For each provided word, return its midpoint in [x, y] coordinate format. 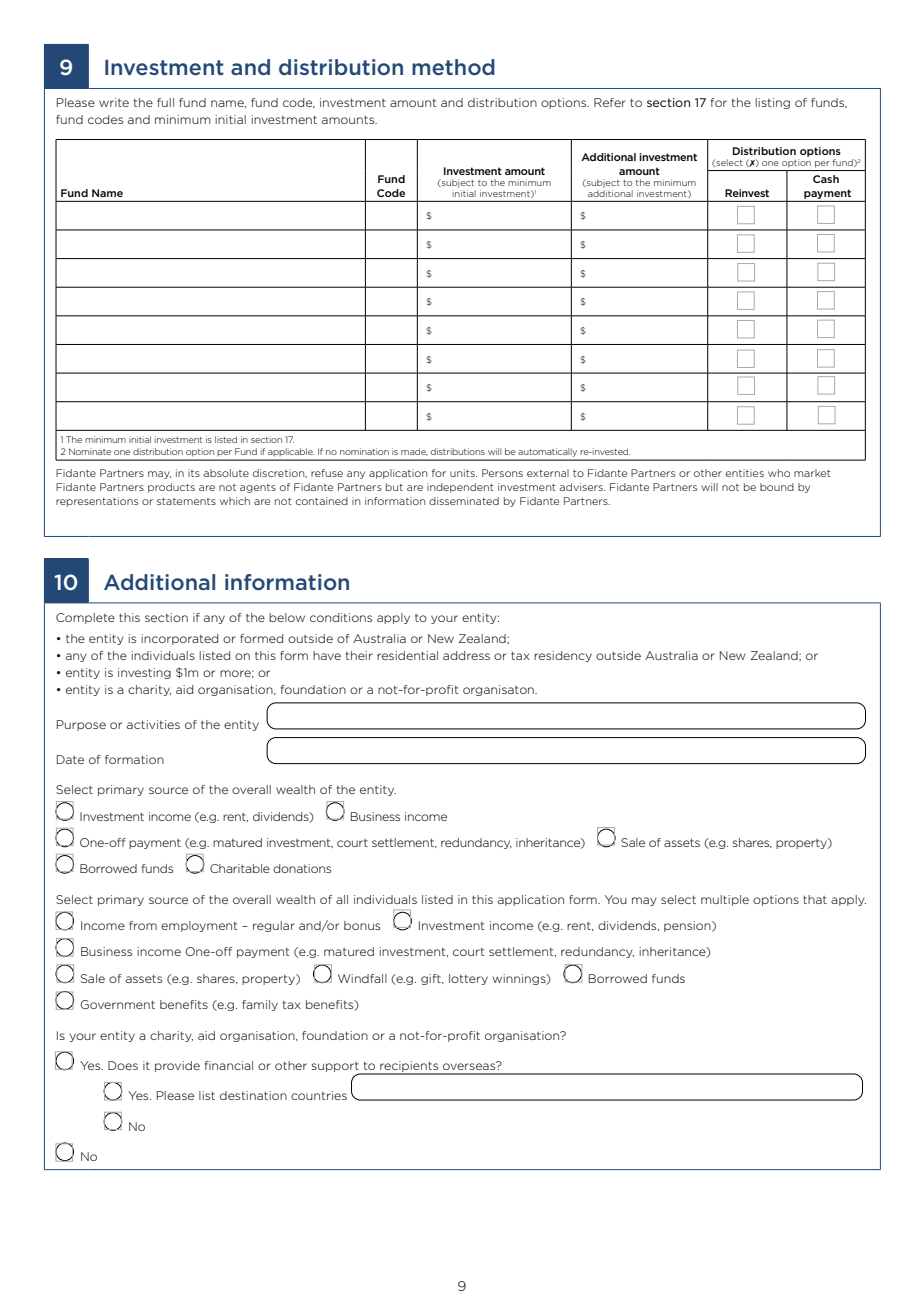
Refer [610, 102]
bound [777, 487]
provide [177, 1066]
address [466, 655]
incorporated [179, 639]
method [453, 67]
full [165, 102]
